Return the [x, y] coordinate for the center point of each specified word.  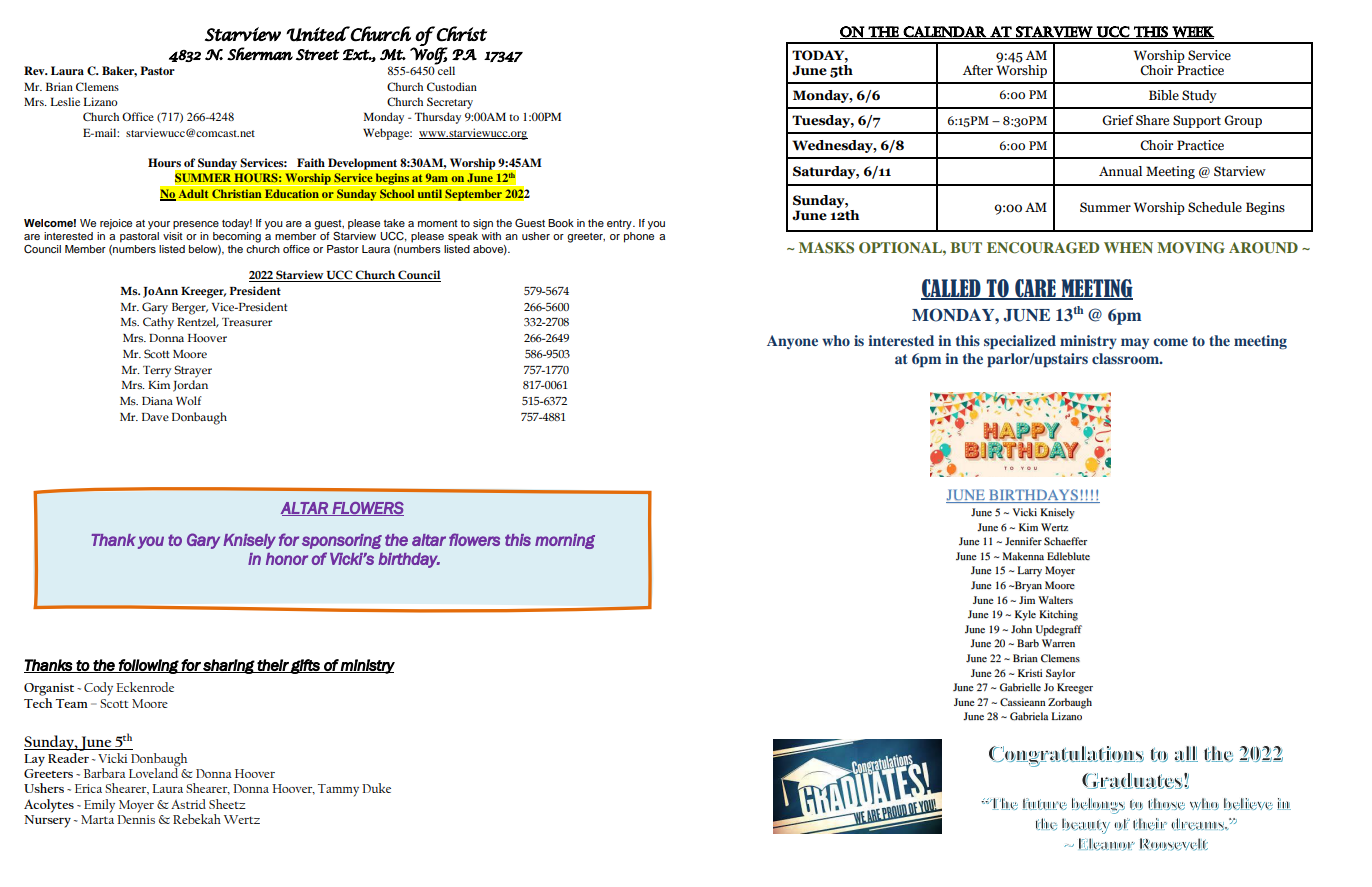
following [149, 666]
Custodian [452, 86]
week [1192, 32]
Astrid [188, 804]
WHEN [1128, 247]
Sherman [260, 54]
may [1135, 343]
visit [173, 236]
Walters [1055, 600]
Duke [376, 788]
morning [565, 541]
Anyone [792, 342]
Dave [155, 417]
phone [639, 237]
